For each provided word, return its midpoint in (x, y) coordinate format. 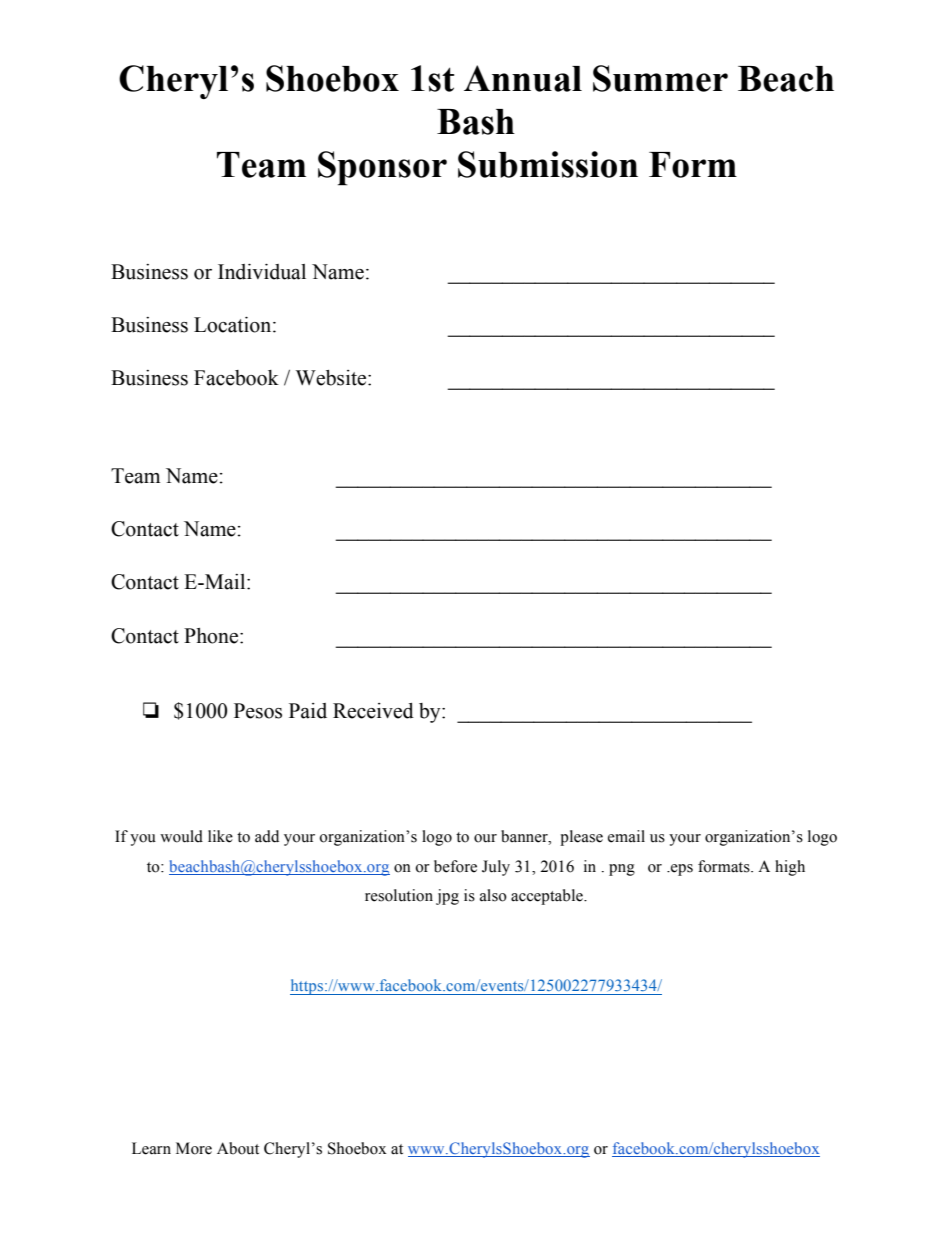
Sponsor (382, 168)
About (238, 1148)
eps (681, 870)
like (220, 836)
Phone (212, 636)
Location (234, 325)
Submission (548, 164)
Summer (660, 78)
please (581, 838)
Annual (523, 78)
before (455, 866)
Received (373, 711)
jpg (447, 897)
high (790, 868)
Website (332, 378)
